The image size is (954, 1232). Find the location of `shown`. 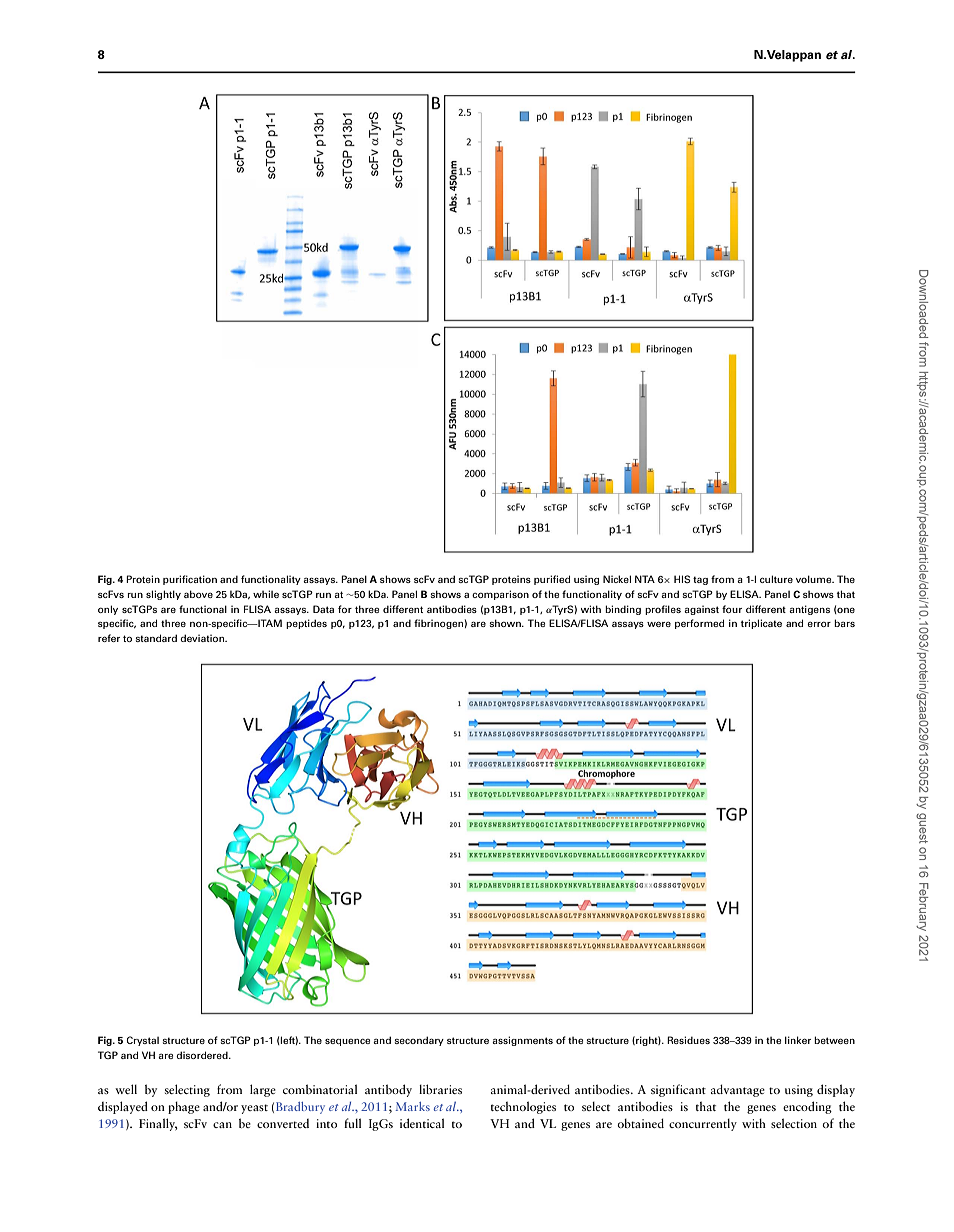

shown is located at coordinates (506, 623).
